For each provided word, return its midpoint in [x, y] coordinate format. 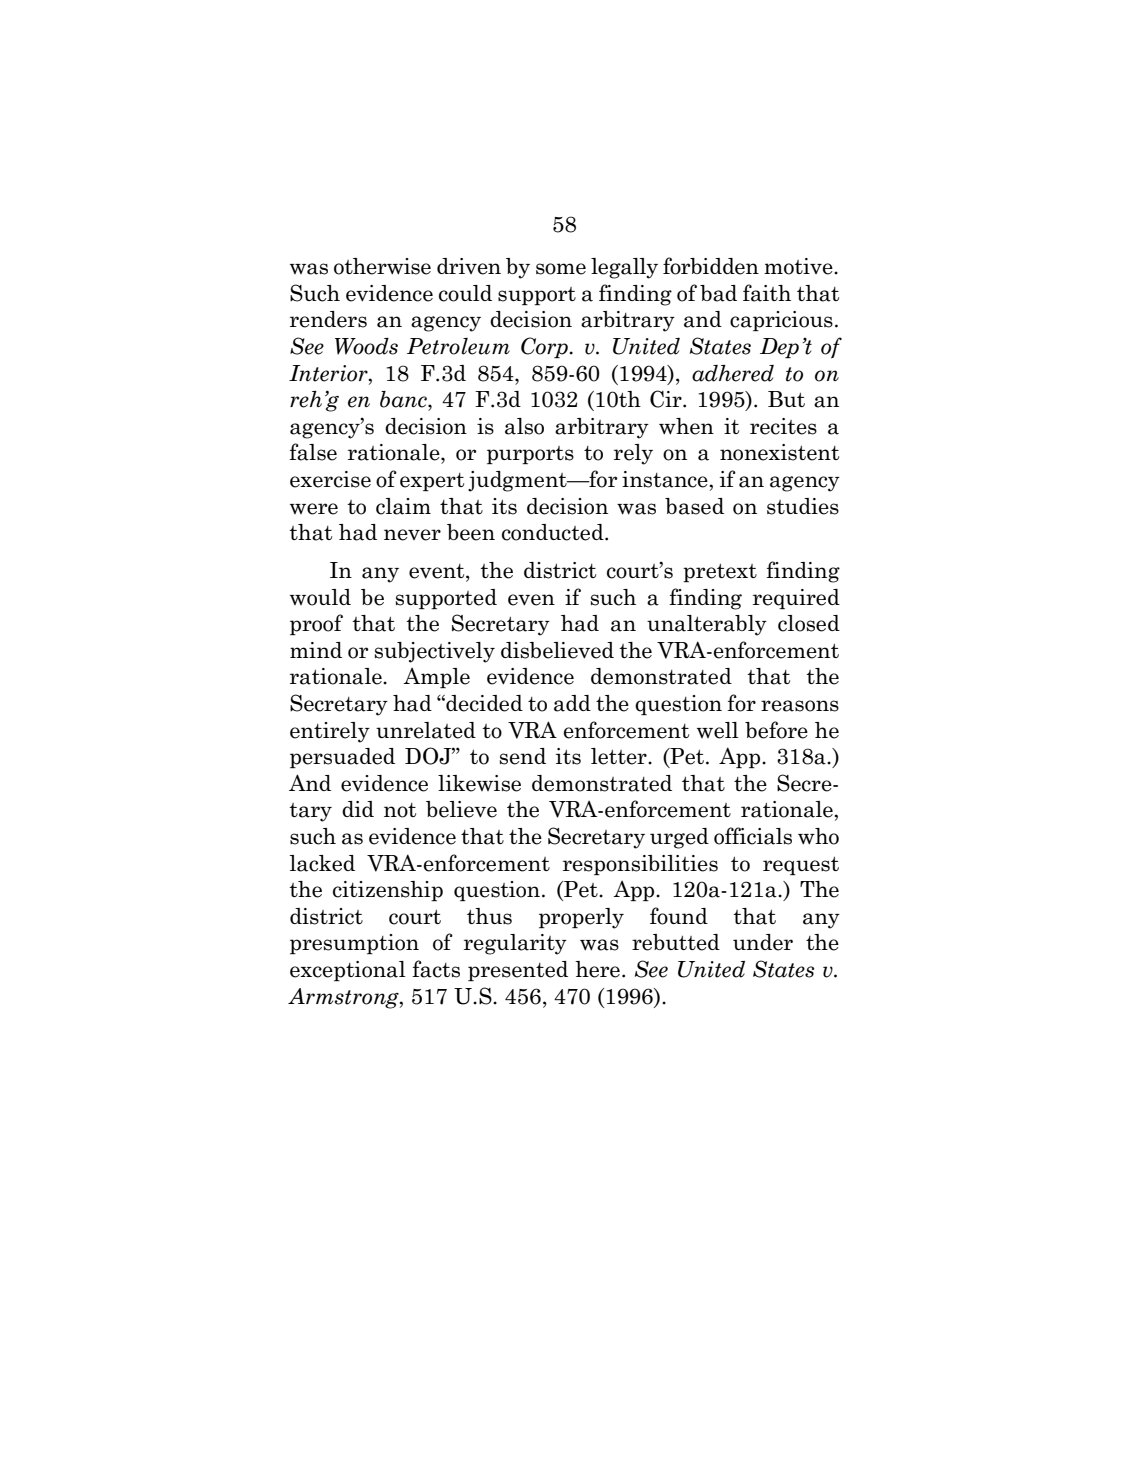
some [561, 269]
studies [803, 506]
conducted [554, 532]
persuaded [342, 758]
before [776, 730]
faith [767, 293]
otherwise [382, 266]
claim [403, 506]
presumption [354, 944]
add [572, 703]
